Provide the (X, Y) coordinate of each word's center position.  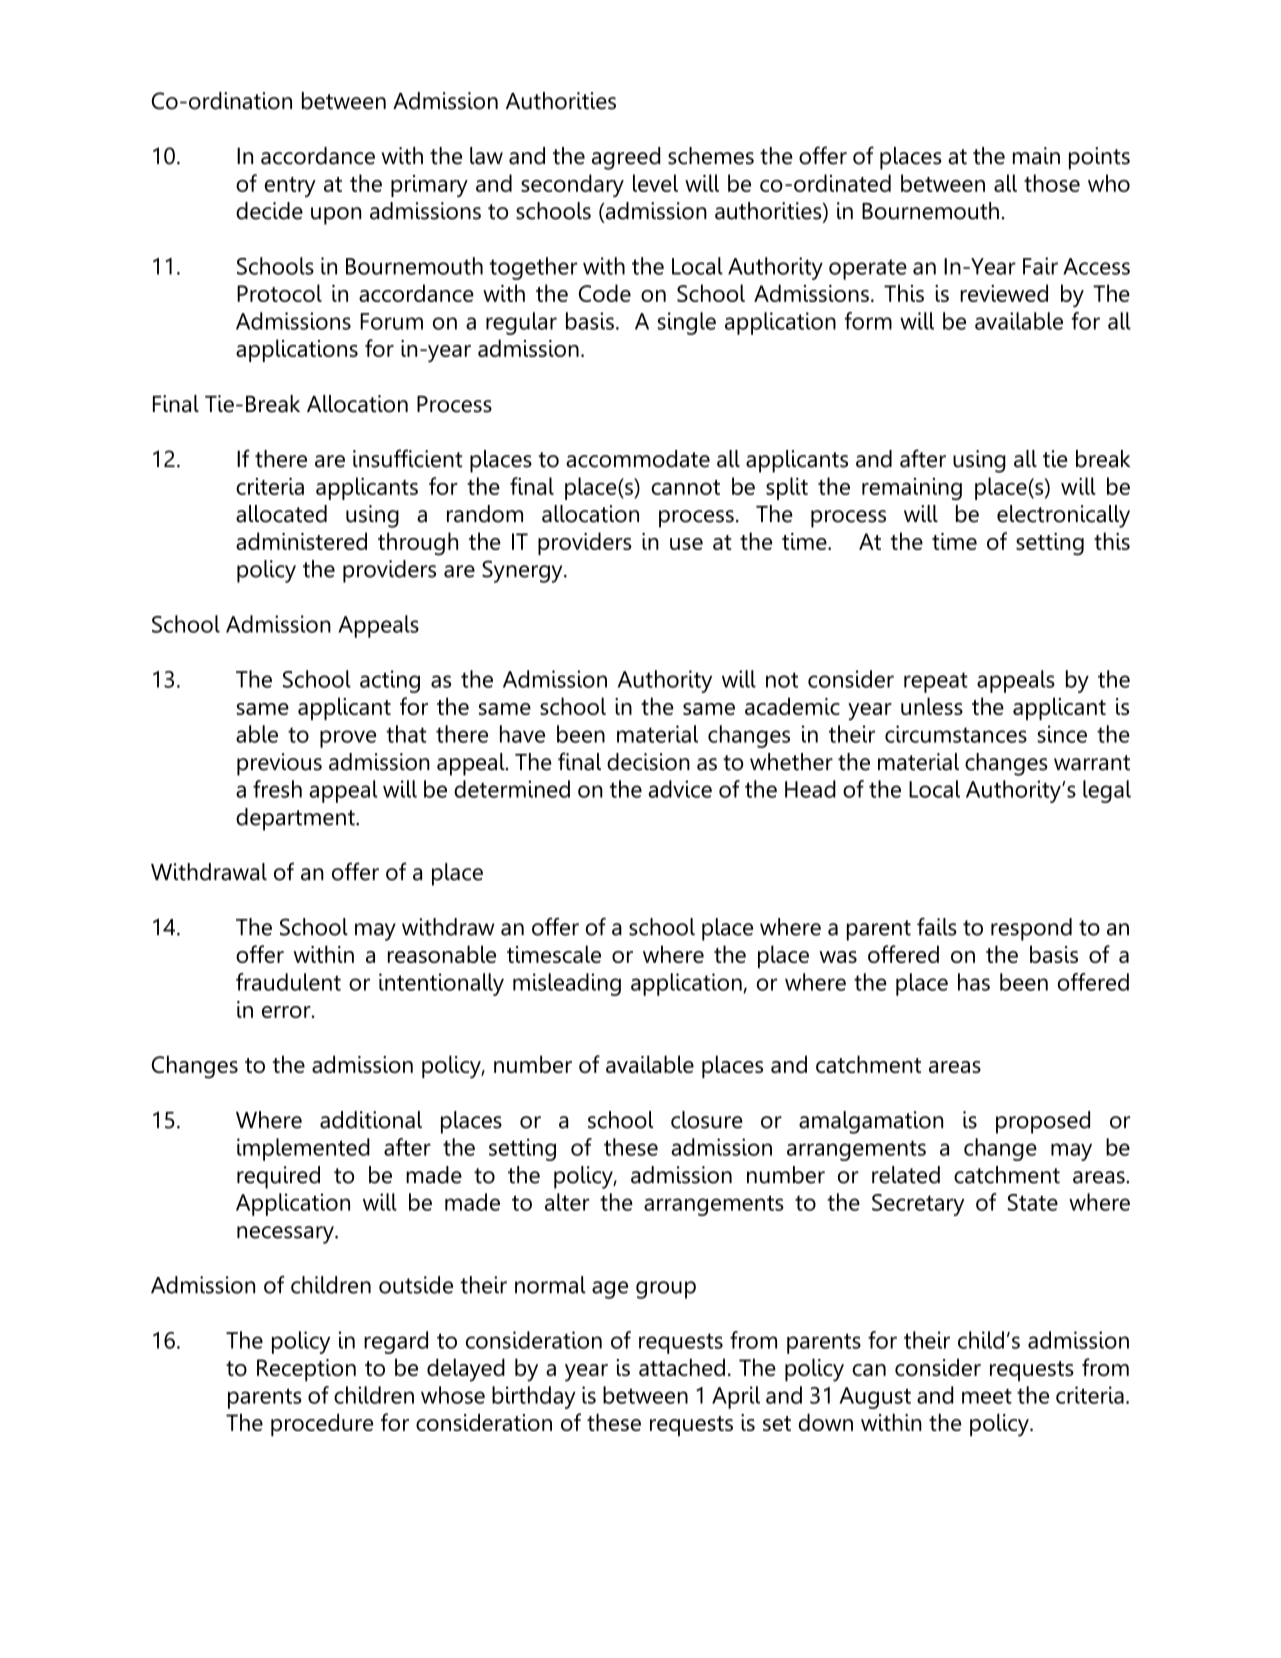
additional (371, 1120)
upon (336, 216)
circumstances (956, 734)
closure (707, 1120)
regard (396, 1342)
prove (348, 739)
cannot (685, 487)
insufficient (407, 458)
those (1052, 183)
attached (682, 1367)
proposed (1043, 1122)
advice (680, 789)
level (655, 183)
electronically (1063, 516)
